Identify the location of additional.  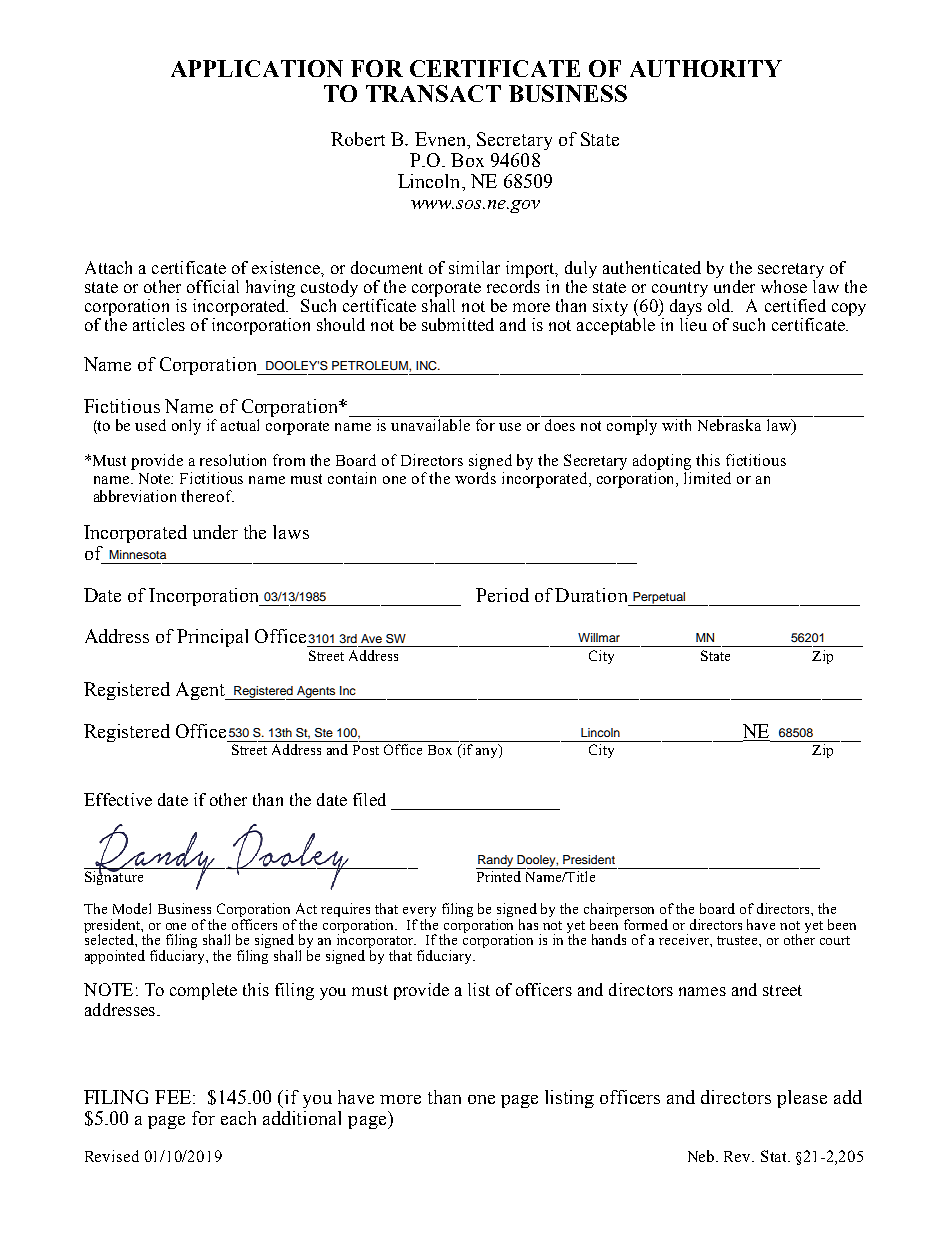
(302, 1118).
